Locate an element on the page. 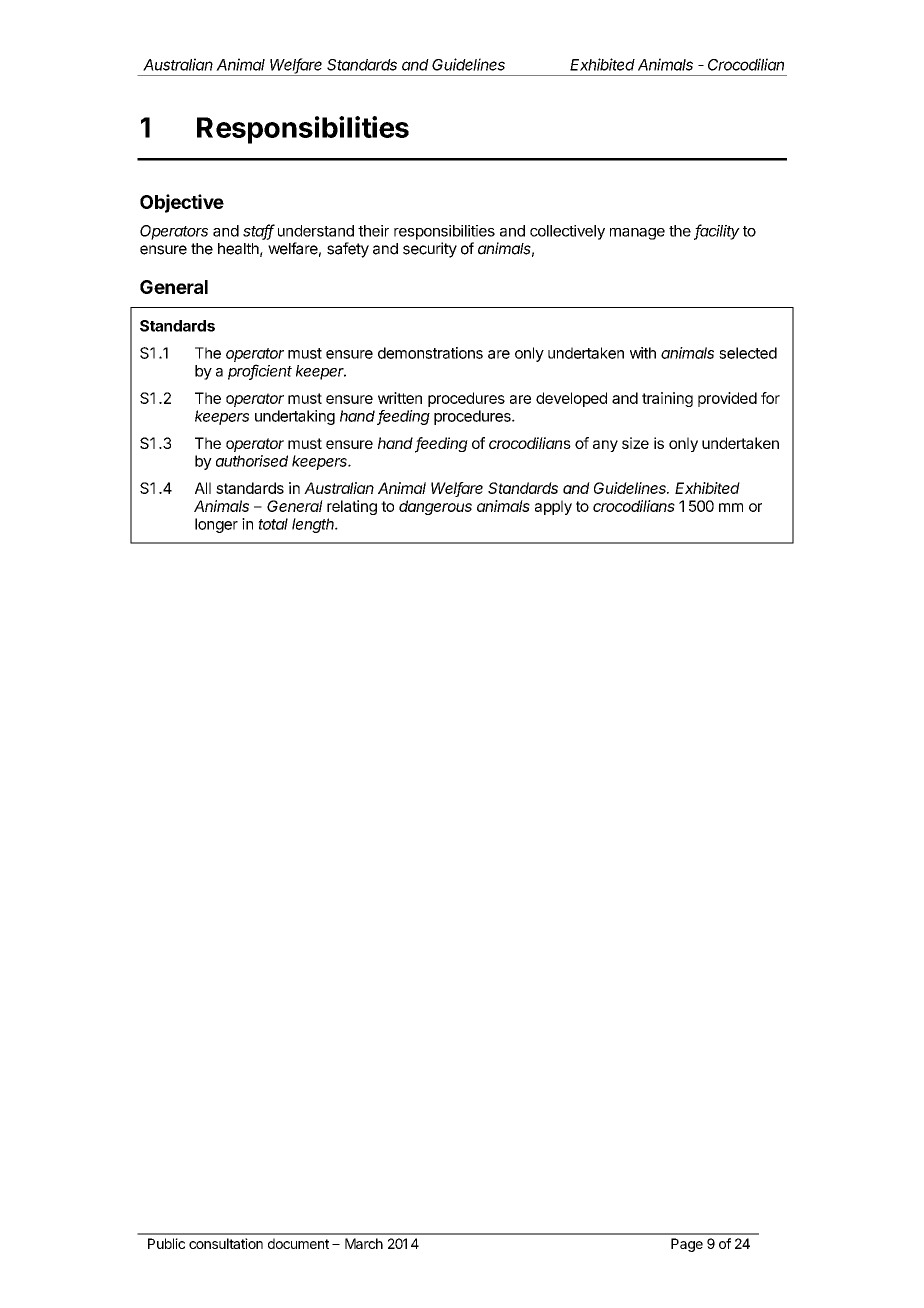  security is located at coordinates (430, 250).
